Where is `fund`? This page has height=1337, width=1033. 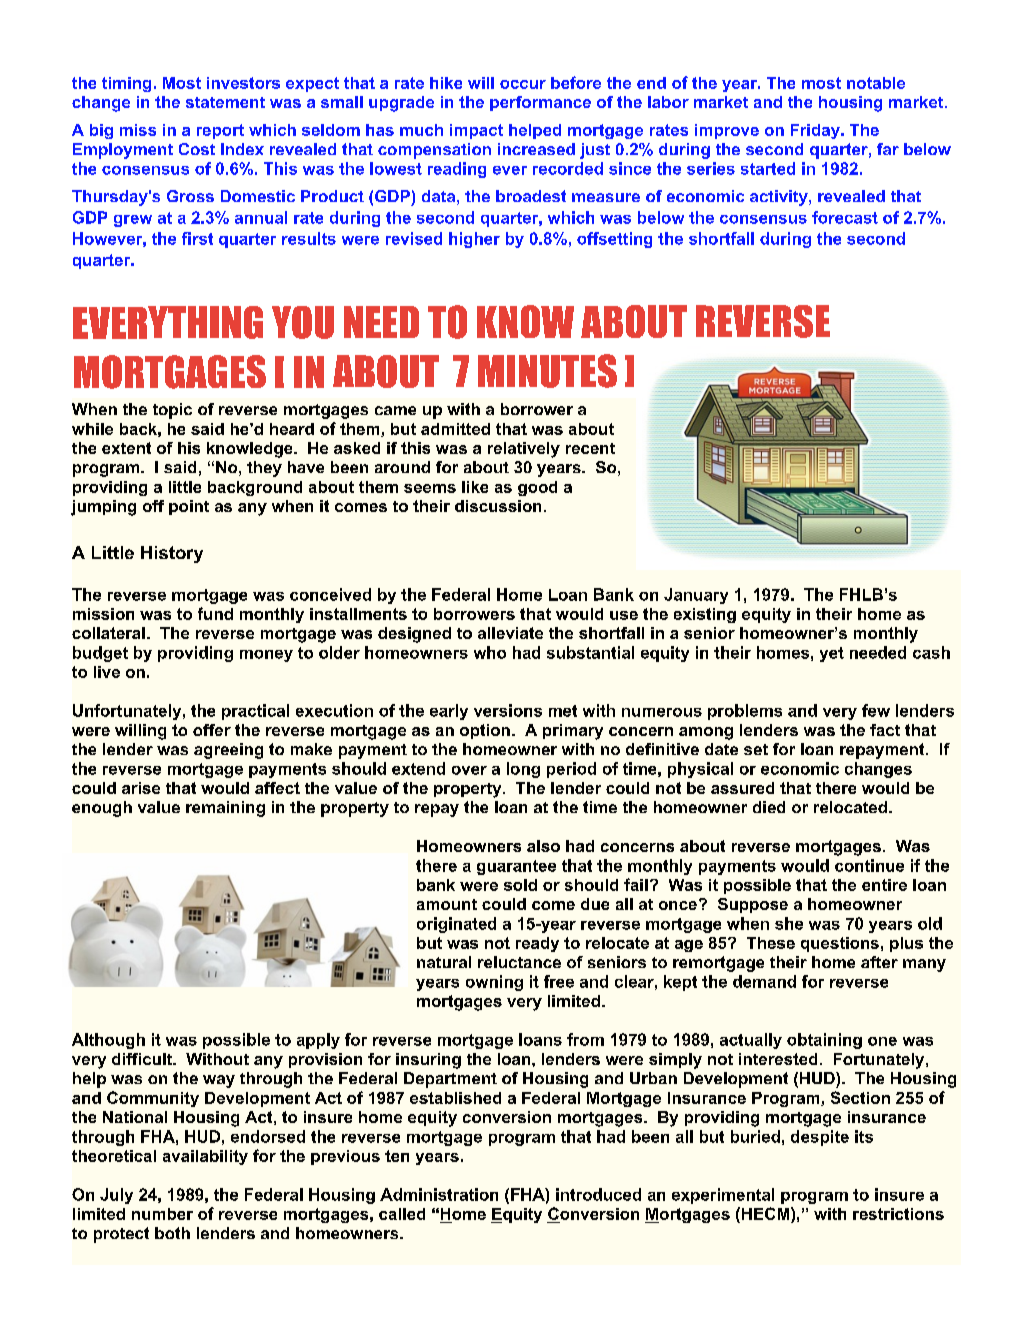
fund is located at coordinates (215, 613).
